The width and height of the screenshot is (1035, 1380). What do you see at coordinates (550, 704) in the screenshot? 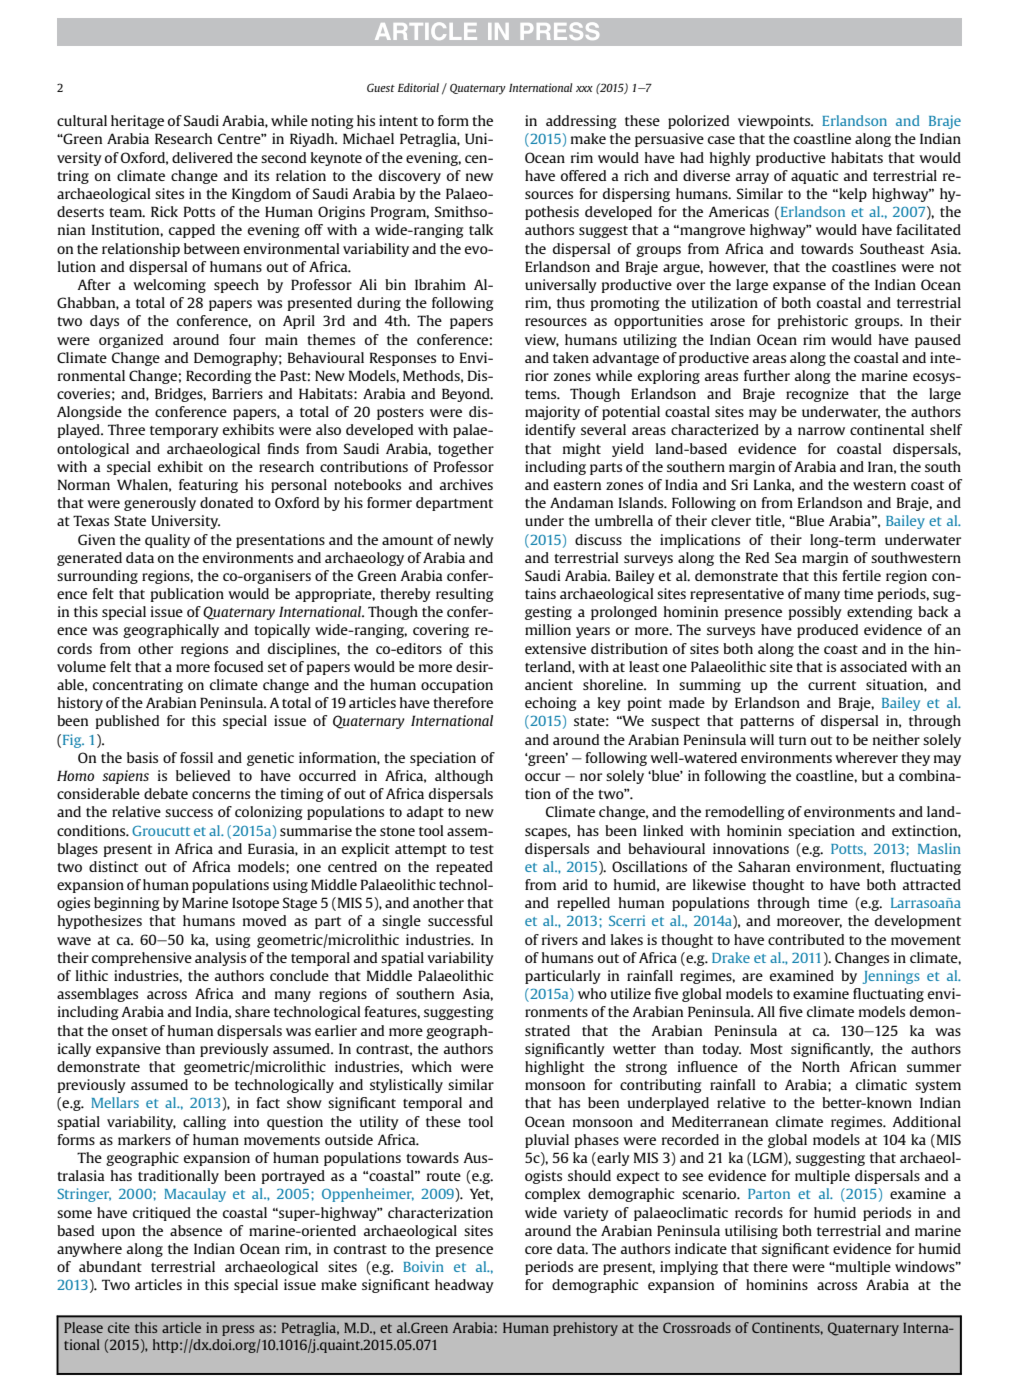
I see `echoing` at bounding box center [550, 704].
